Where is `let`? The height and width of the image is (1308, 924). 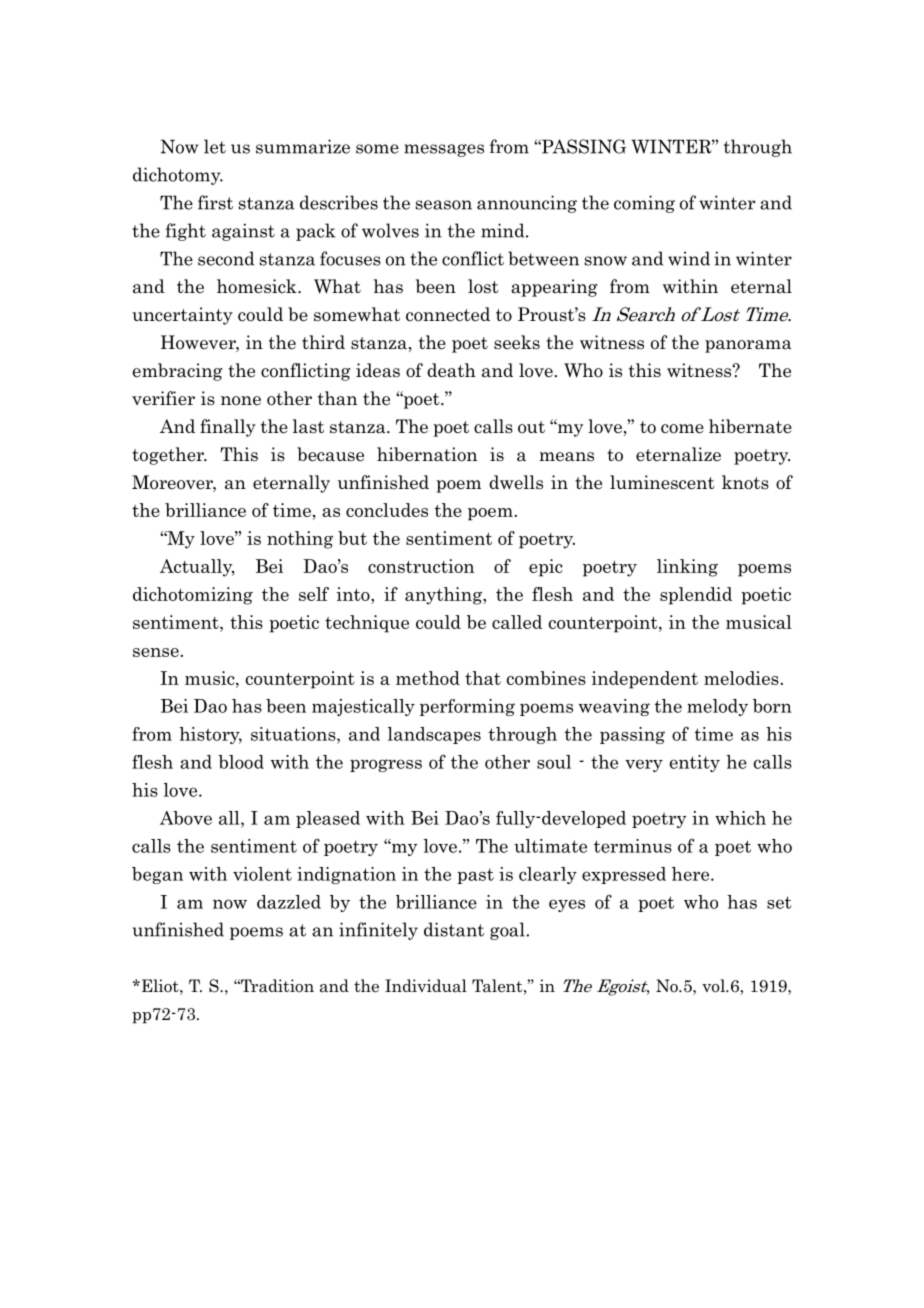 let is located at coordinates (215, 146).
